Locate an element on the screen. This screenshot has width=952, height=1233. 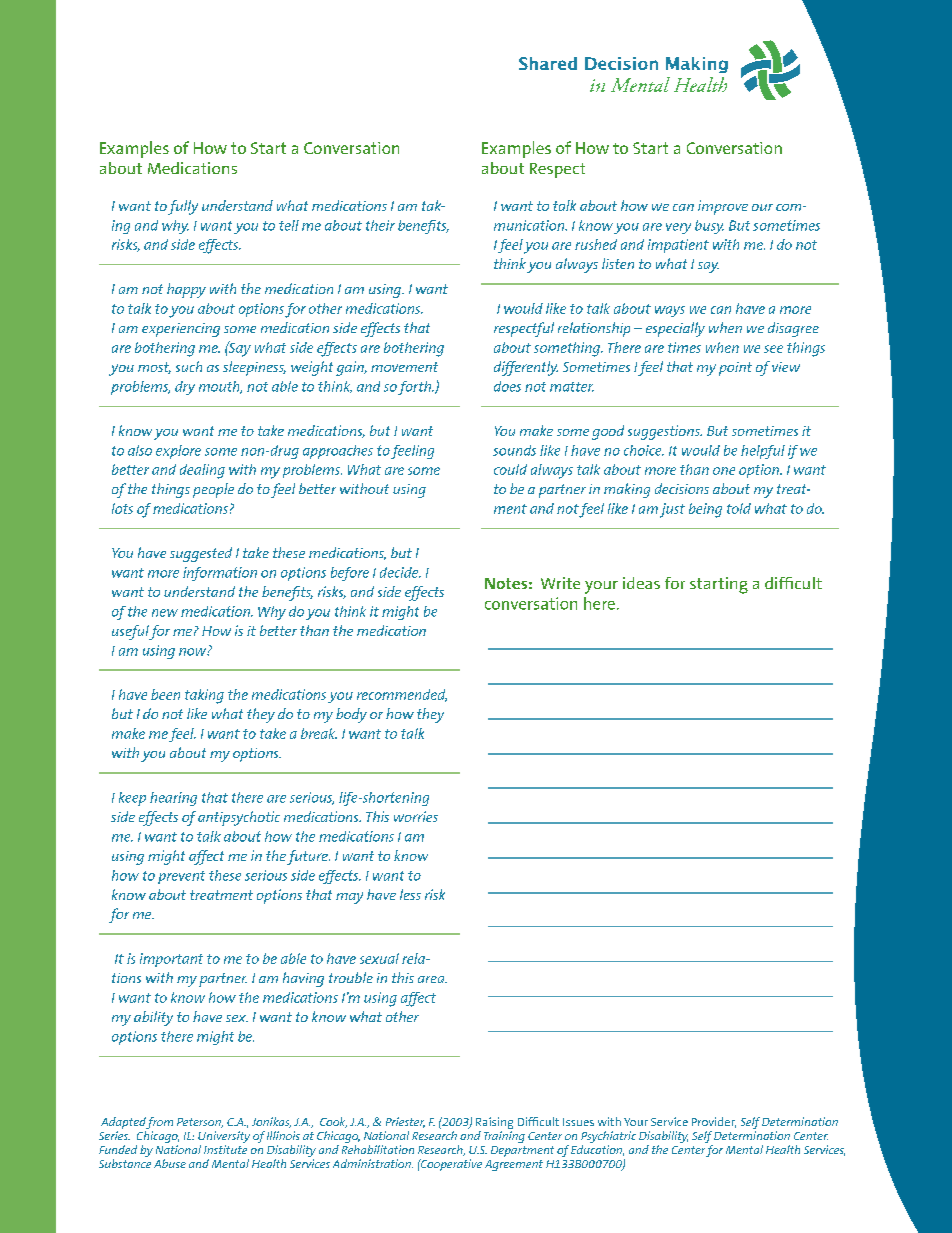
Raising is located at coordinates (494, 1124).
